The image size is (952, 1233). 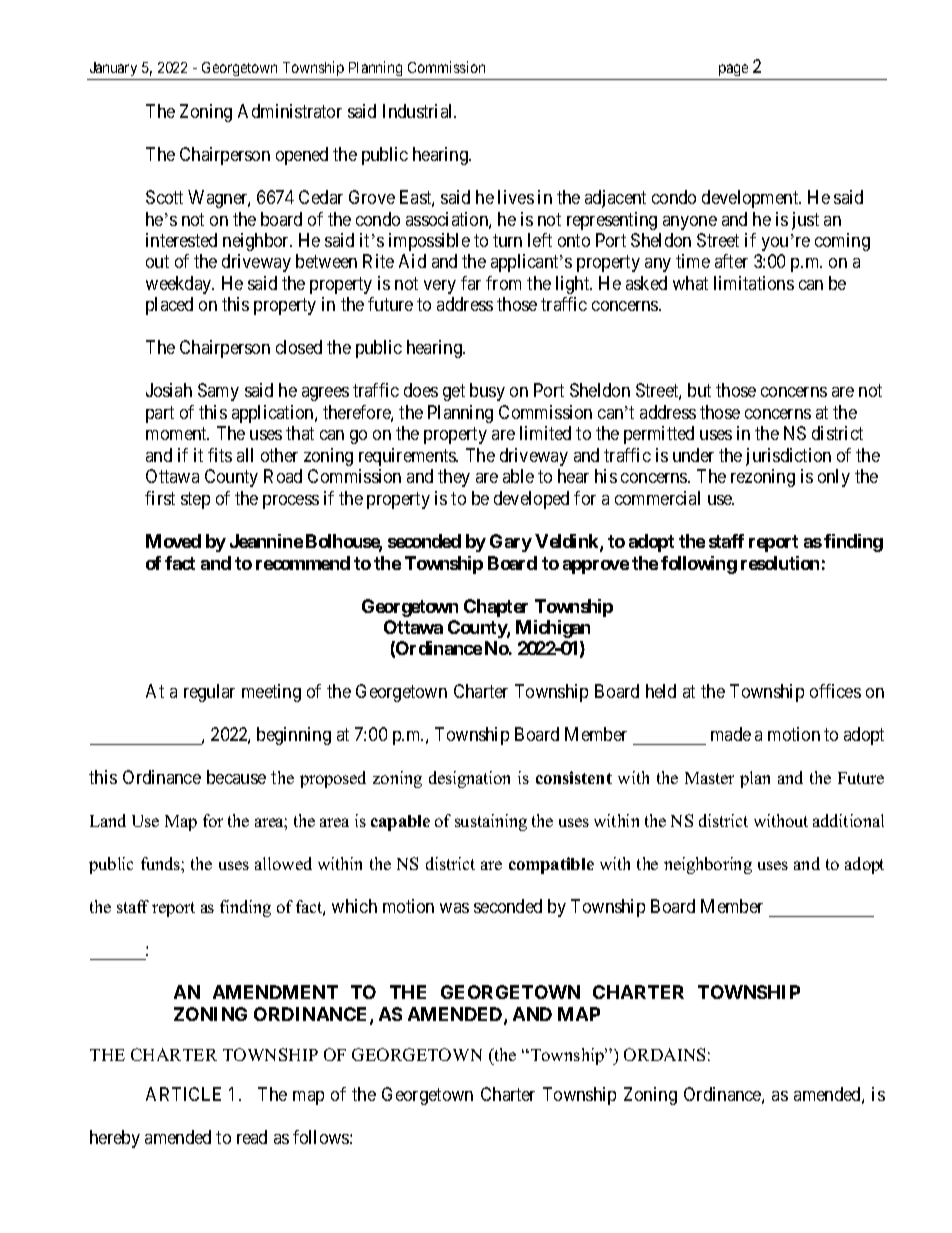 I want to click on page, so click(x=733, y=70).
